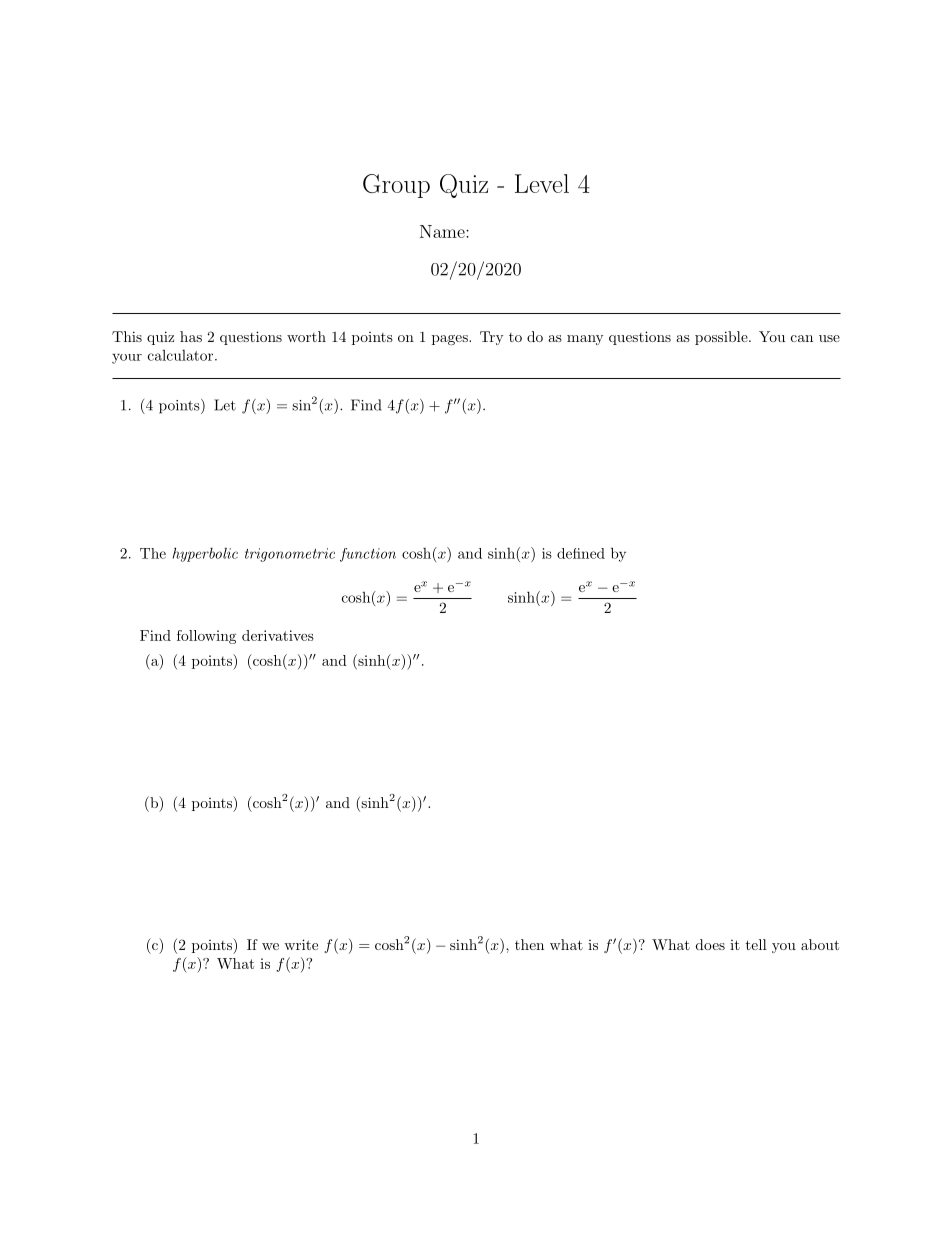 Image resolution: width=952 pixels, height=1233 pixels. What do you see at coordinates (396, 186) in the screenshot?
I see `Group` at bounding box center [396, 186].
